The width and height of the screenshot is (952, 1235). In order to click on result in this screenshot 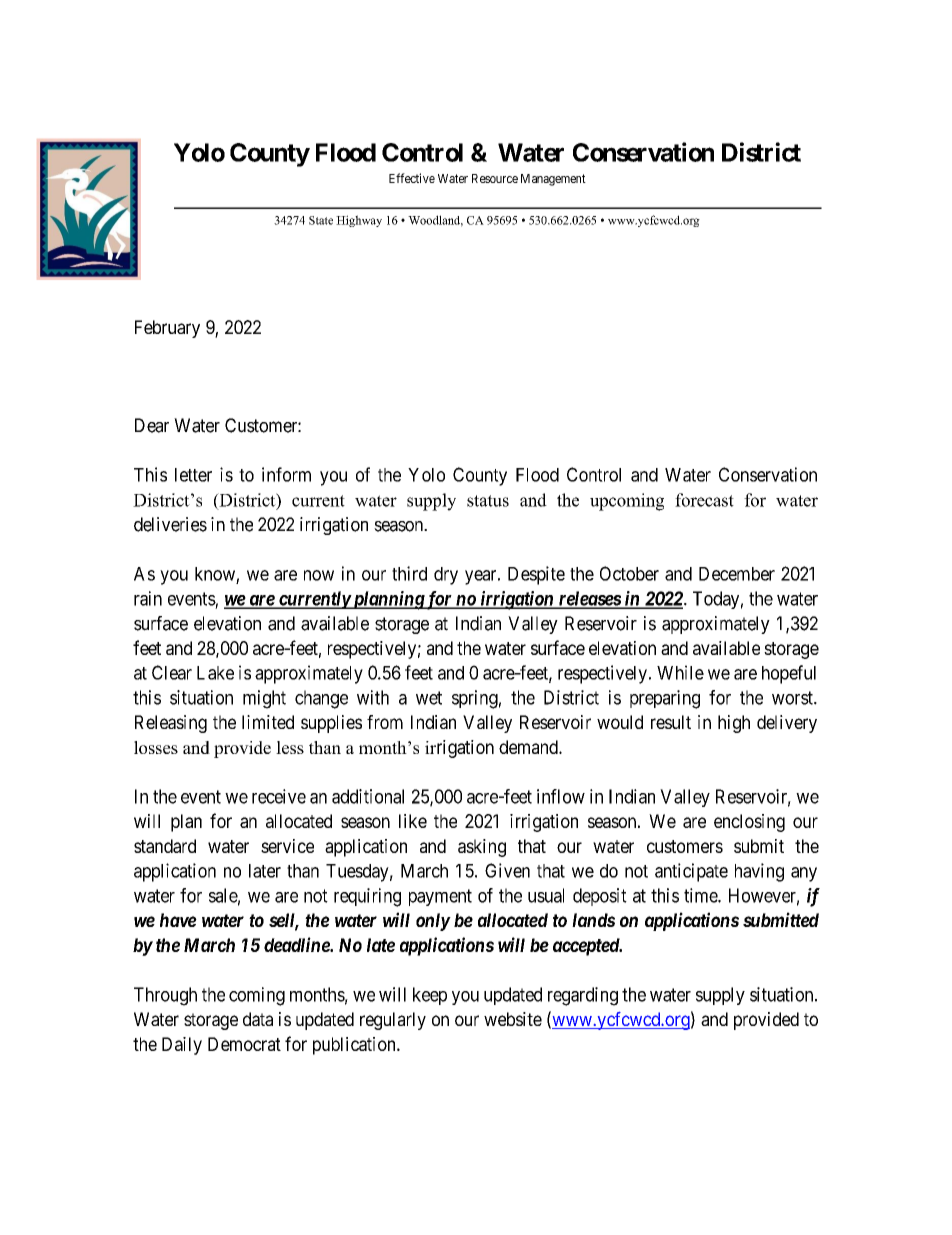, I will do `click(671, 722)`.
